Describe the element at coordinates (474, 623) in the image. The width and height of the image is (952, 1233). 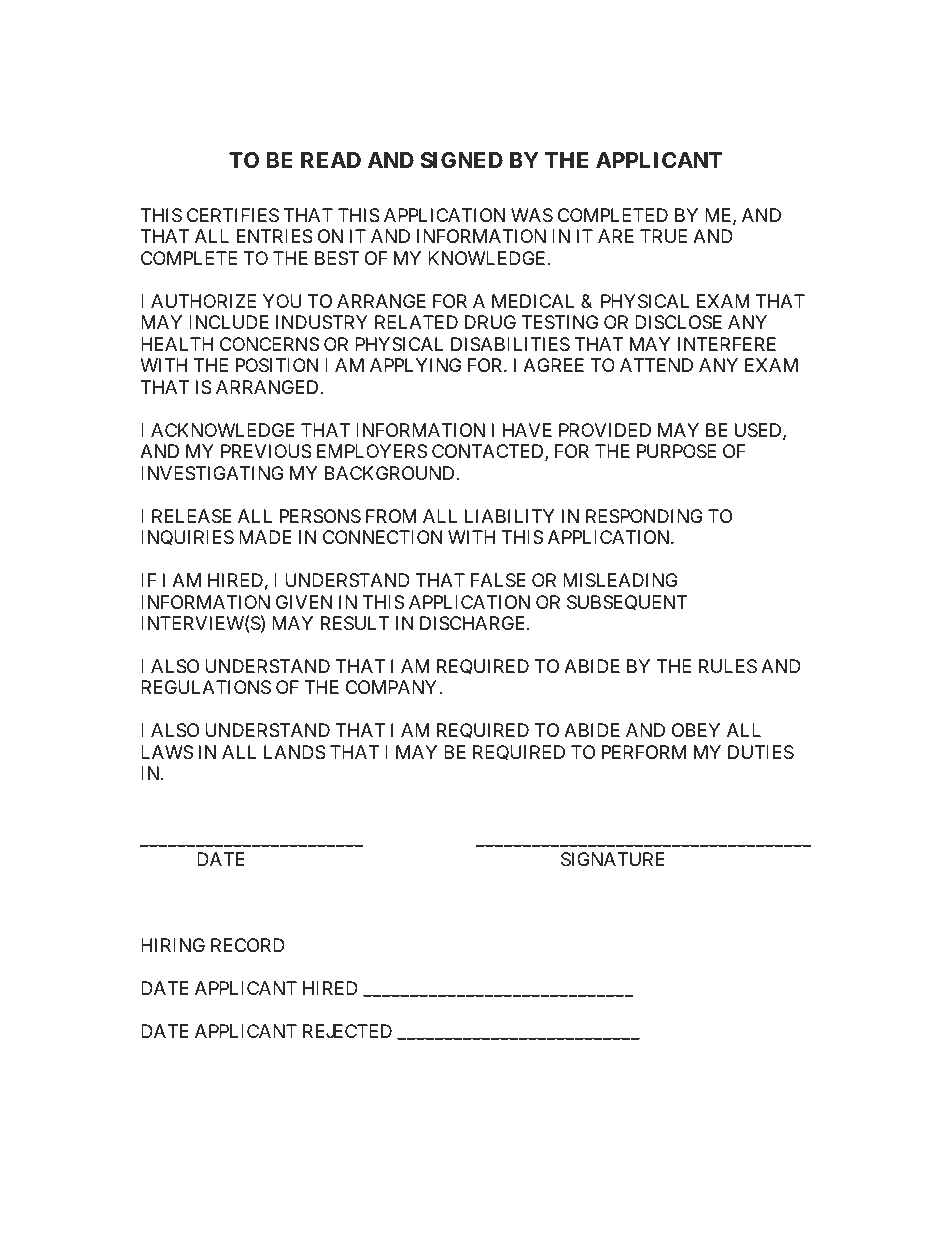
I see `DISCHARGE` at that location.
